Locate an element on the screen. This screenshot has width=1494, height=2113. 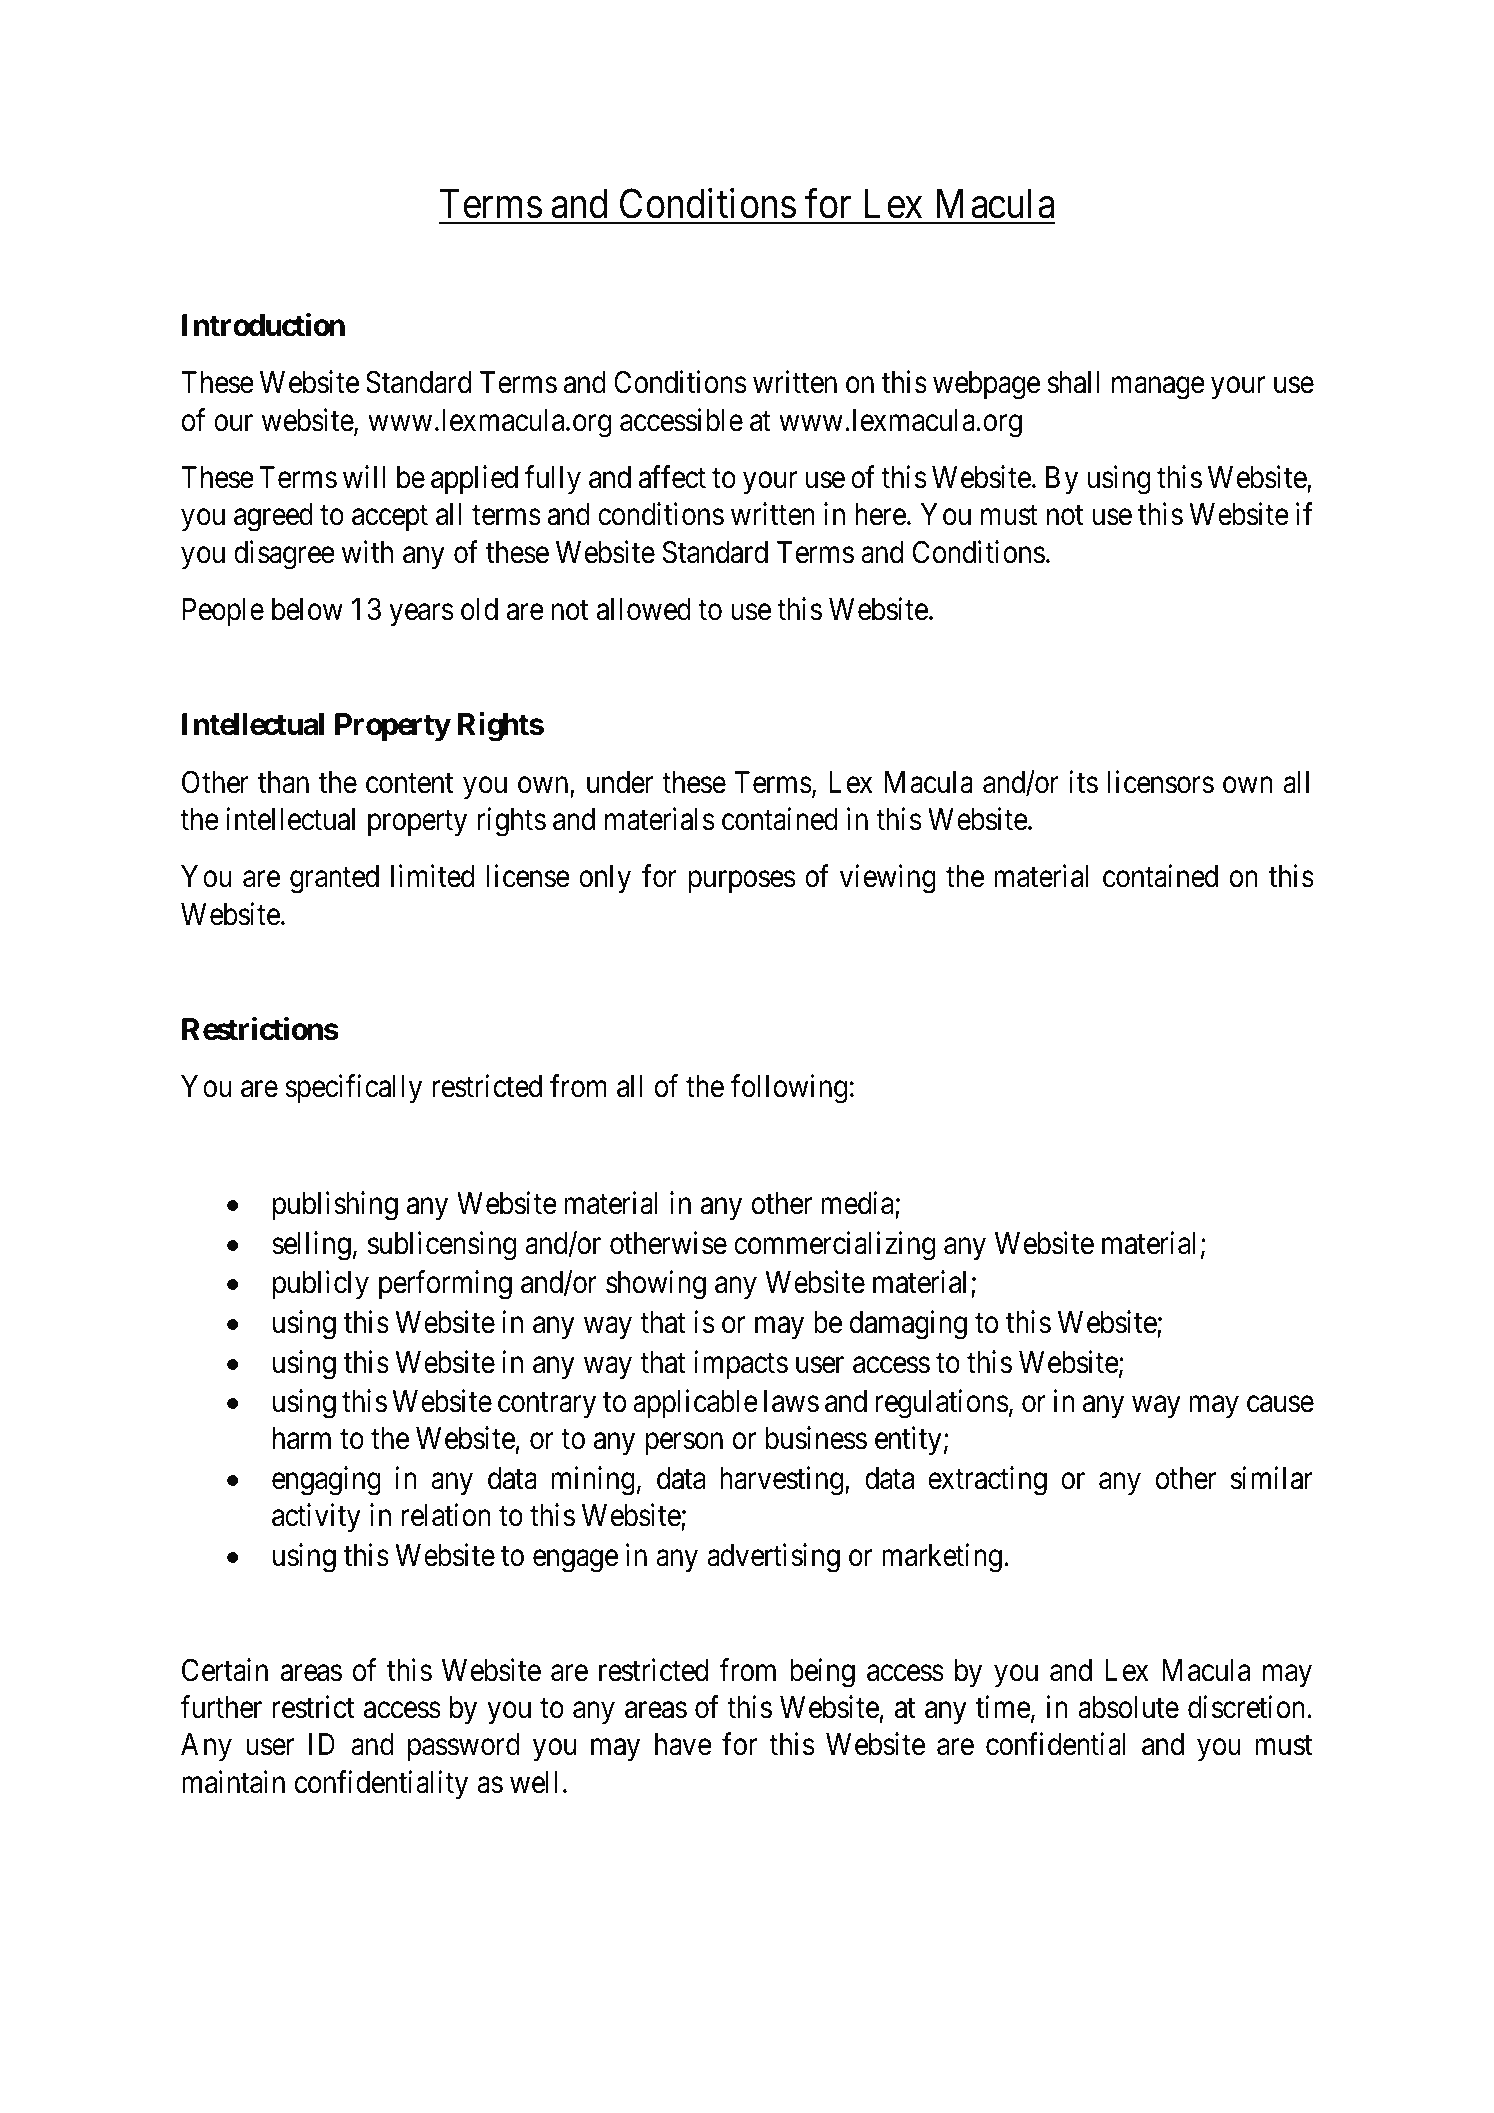
damaging is located at coordinates (908, 1325).
